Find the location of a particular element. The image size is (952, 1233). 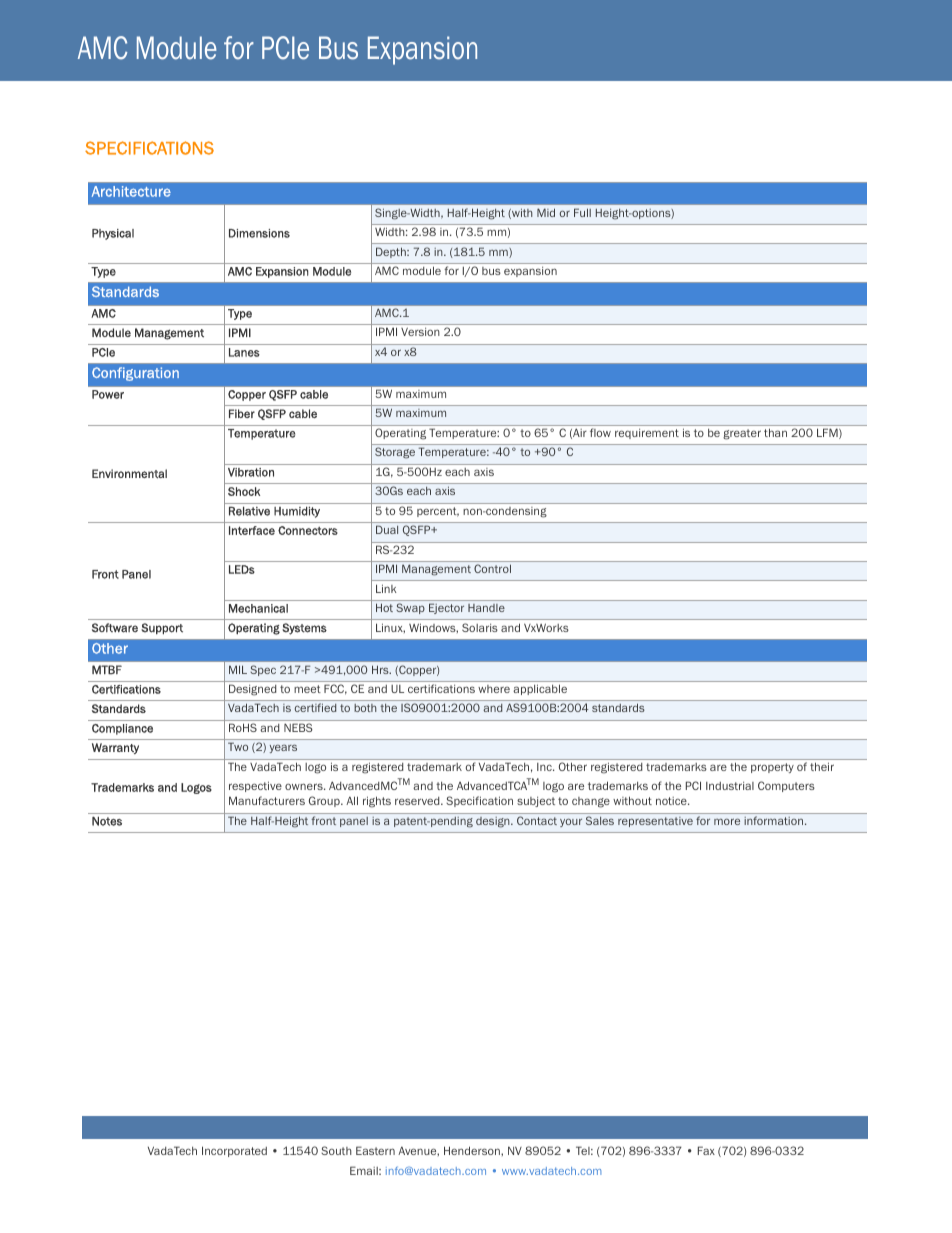

Fax is located at coordinates (706, 1150).
